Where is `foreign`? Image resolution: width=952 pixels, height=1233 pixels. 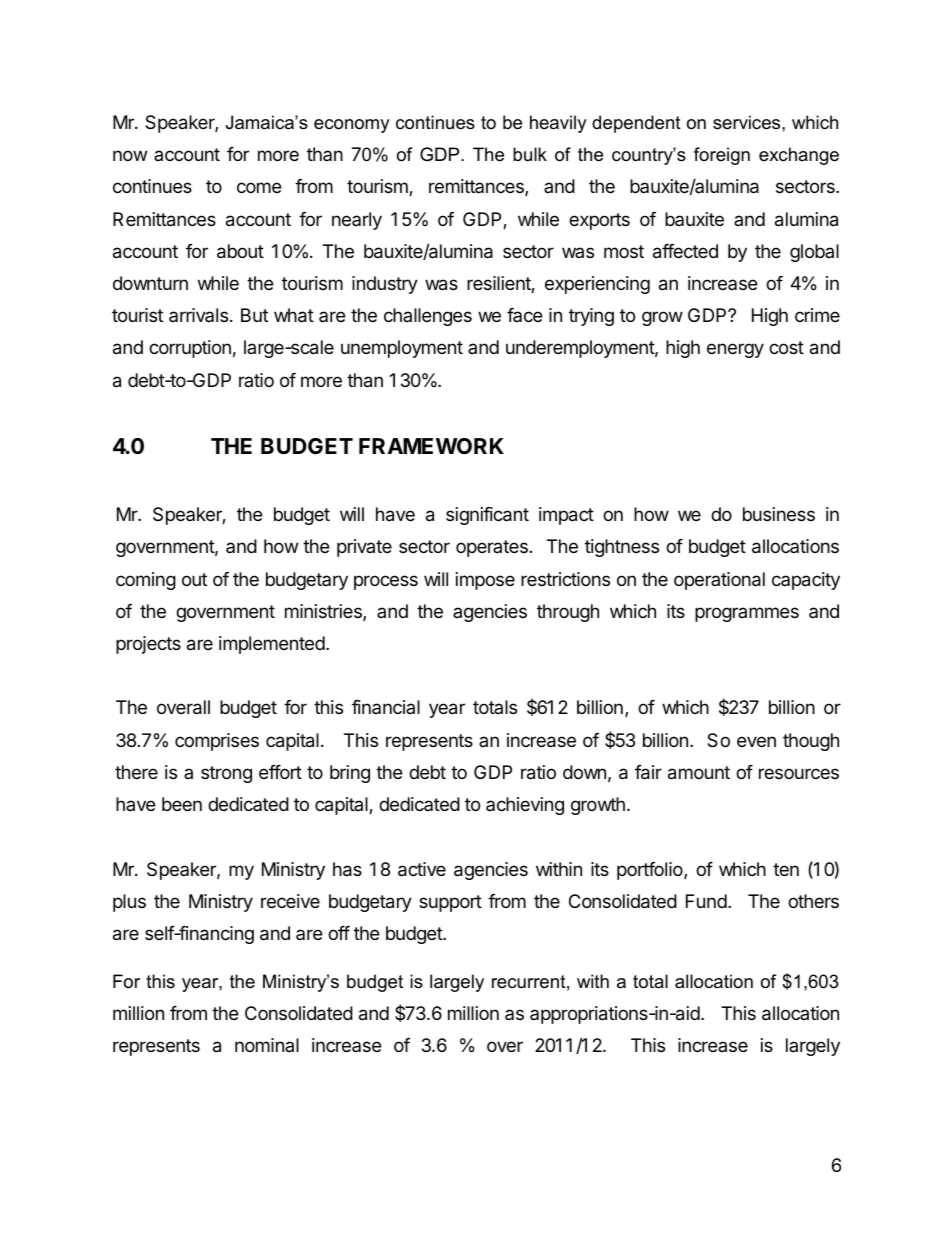
foreign is located at coordinates (722, 156).
